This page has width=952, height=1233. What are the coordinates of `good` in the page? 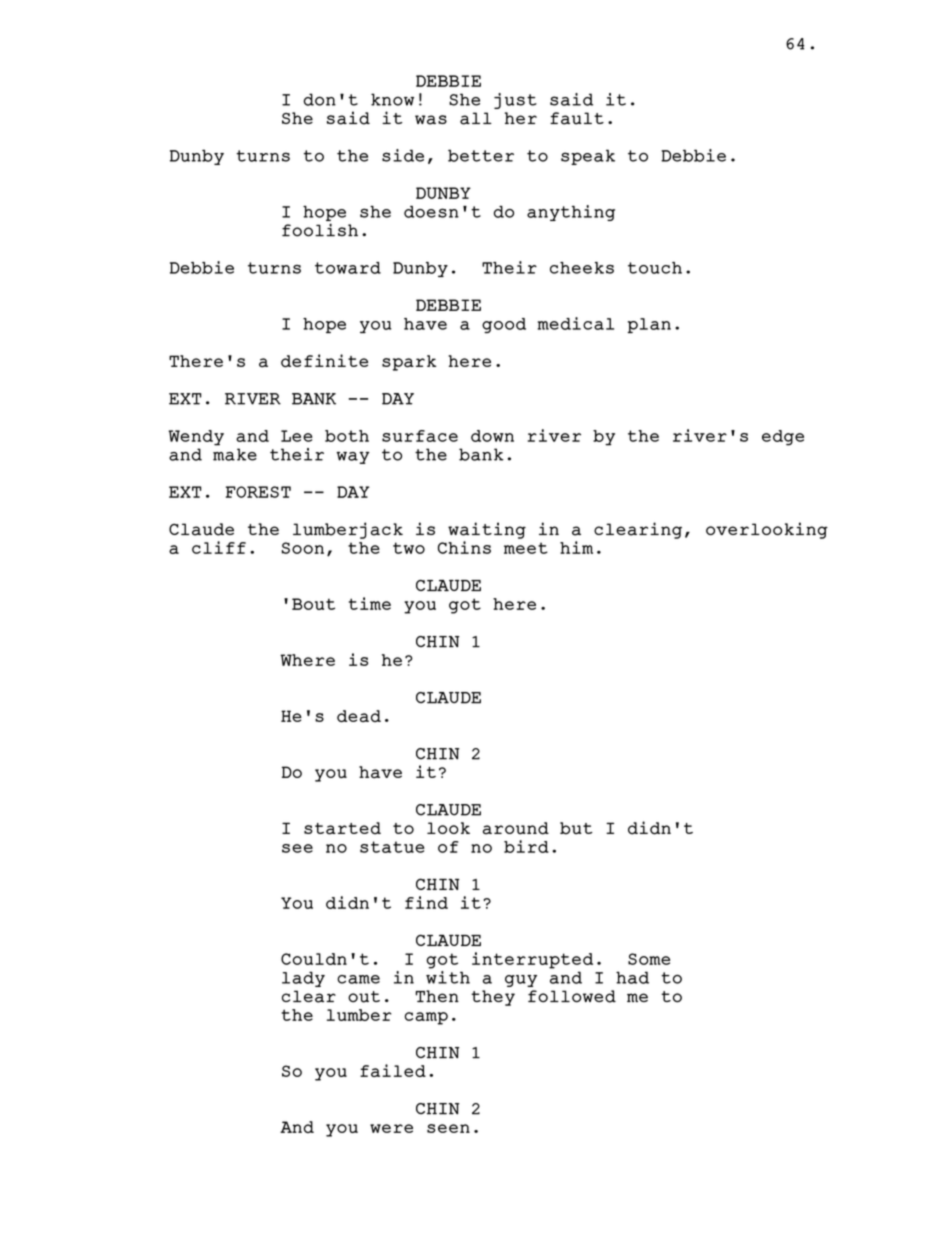 It's located at (504, 325).
